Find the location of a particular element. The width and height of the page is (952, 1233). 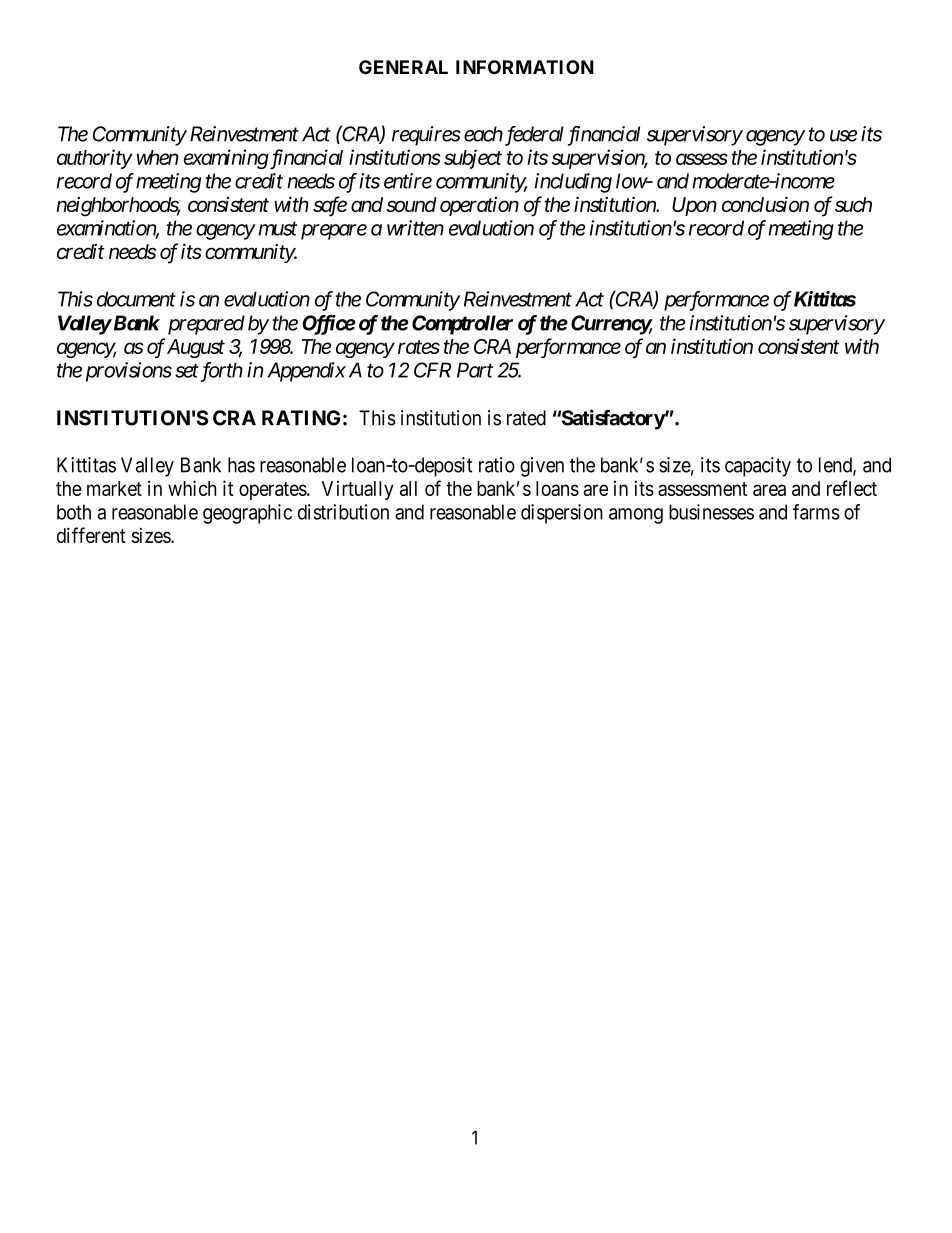

federal is located at coordinates (532, 136).
